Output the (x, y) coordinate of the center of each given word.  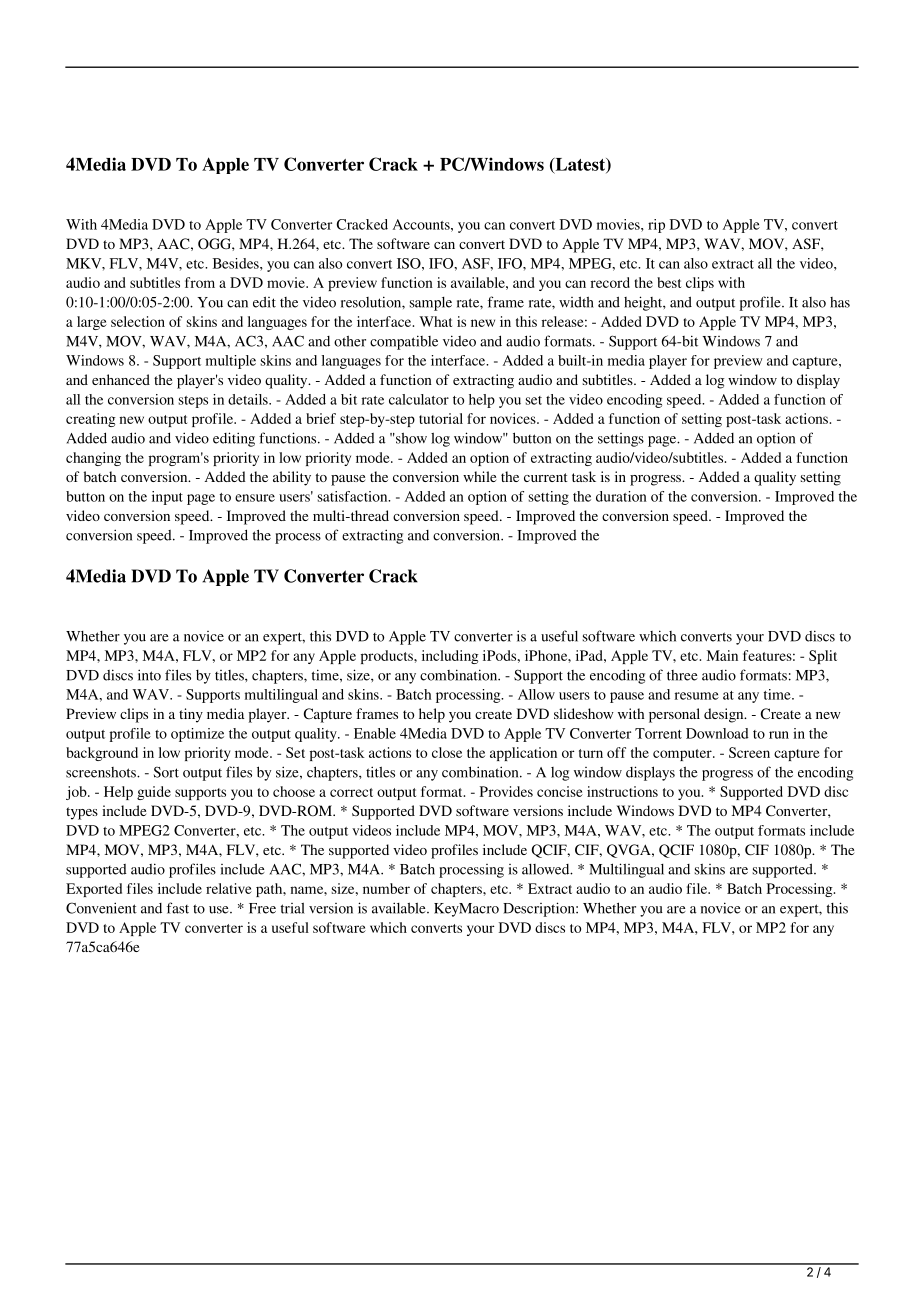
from (200, 282)
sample (431, 304)
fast (178, 908)
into (149, 675)
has (840, 302)
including (450, 657)
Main (722, 655)
